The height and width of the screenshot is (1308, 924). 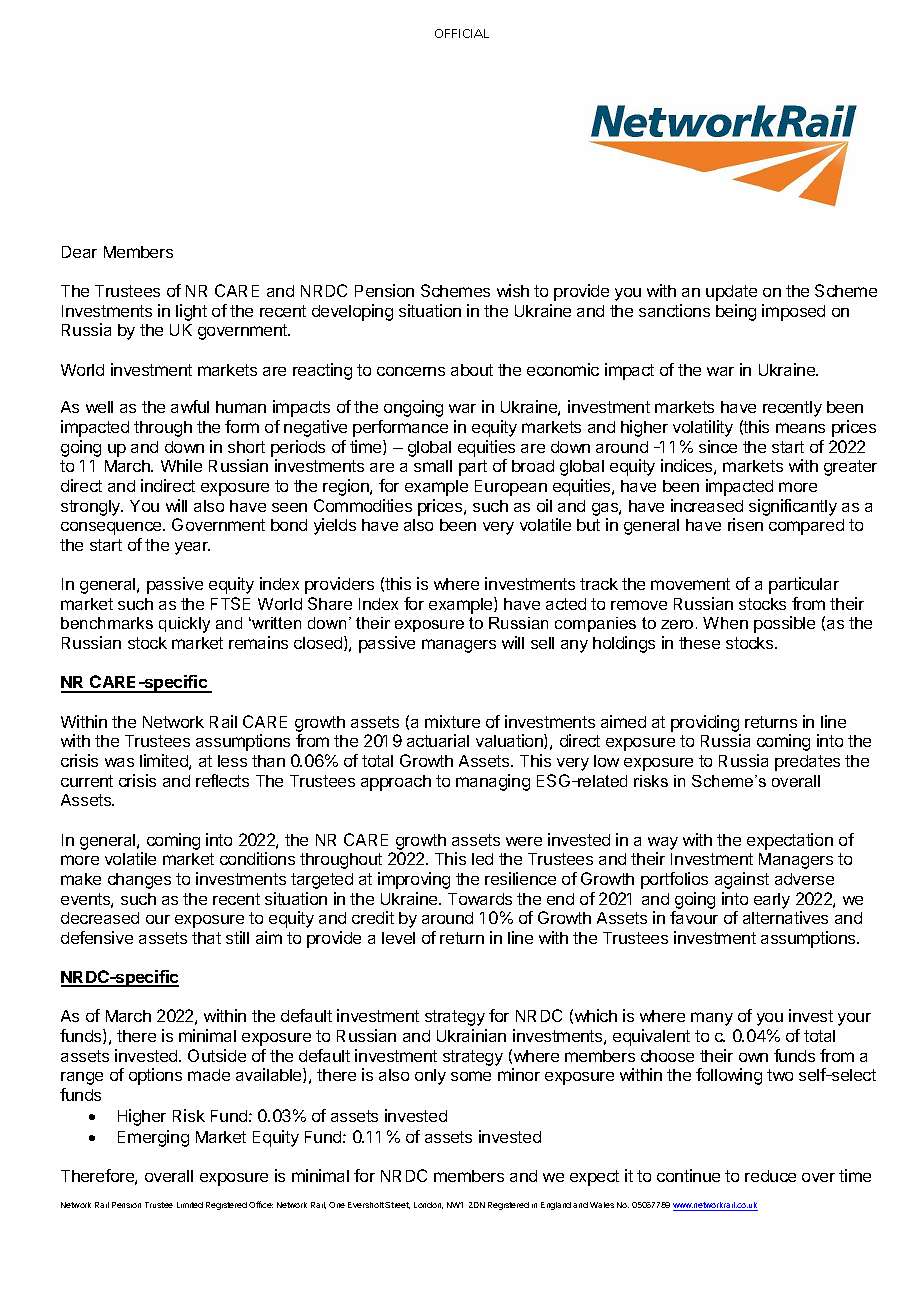 What do you see at coordinates (153, 1138) in the screenshot?
I see `Emerging` at bounding box center [153, 1138].
